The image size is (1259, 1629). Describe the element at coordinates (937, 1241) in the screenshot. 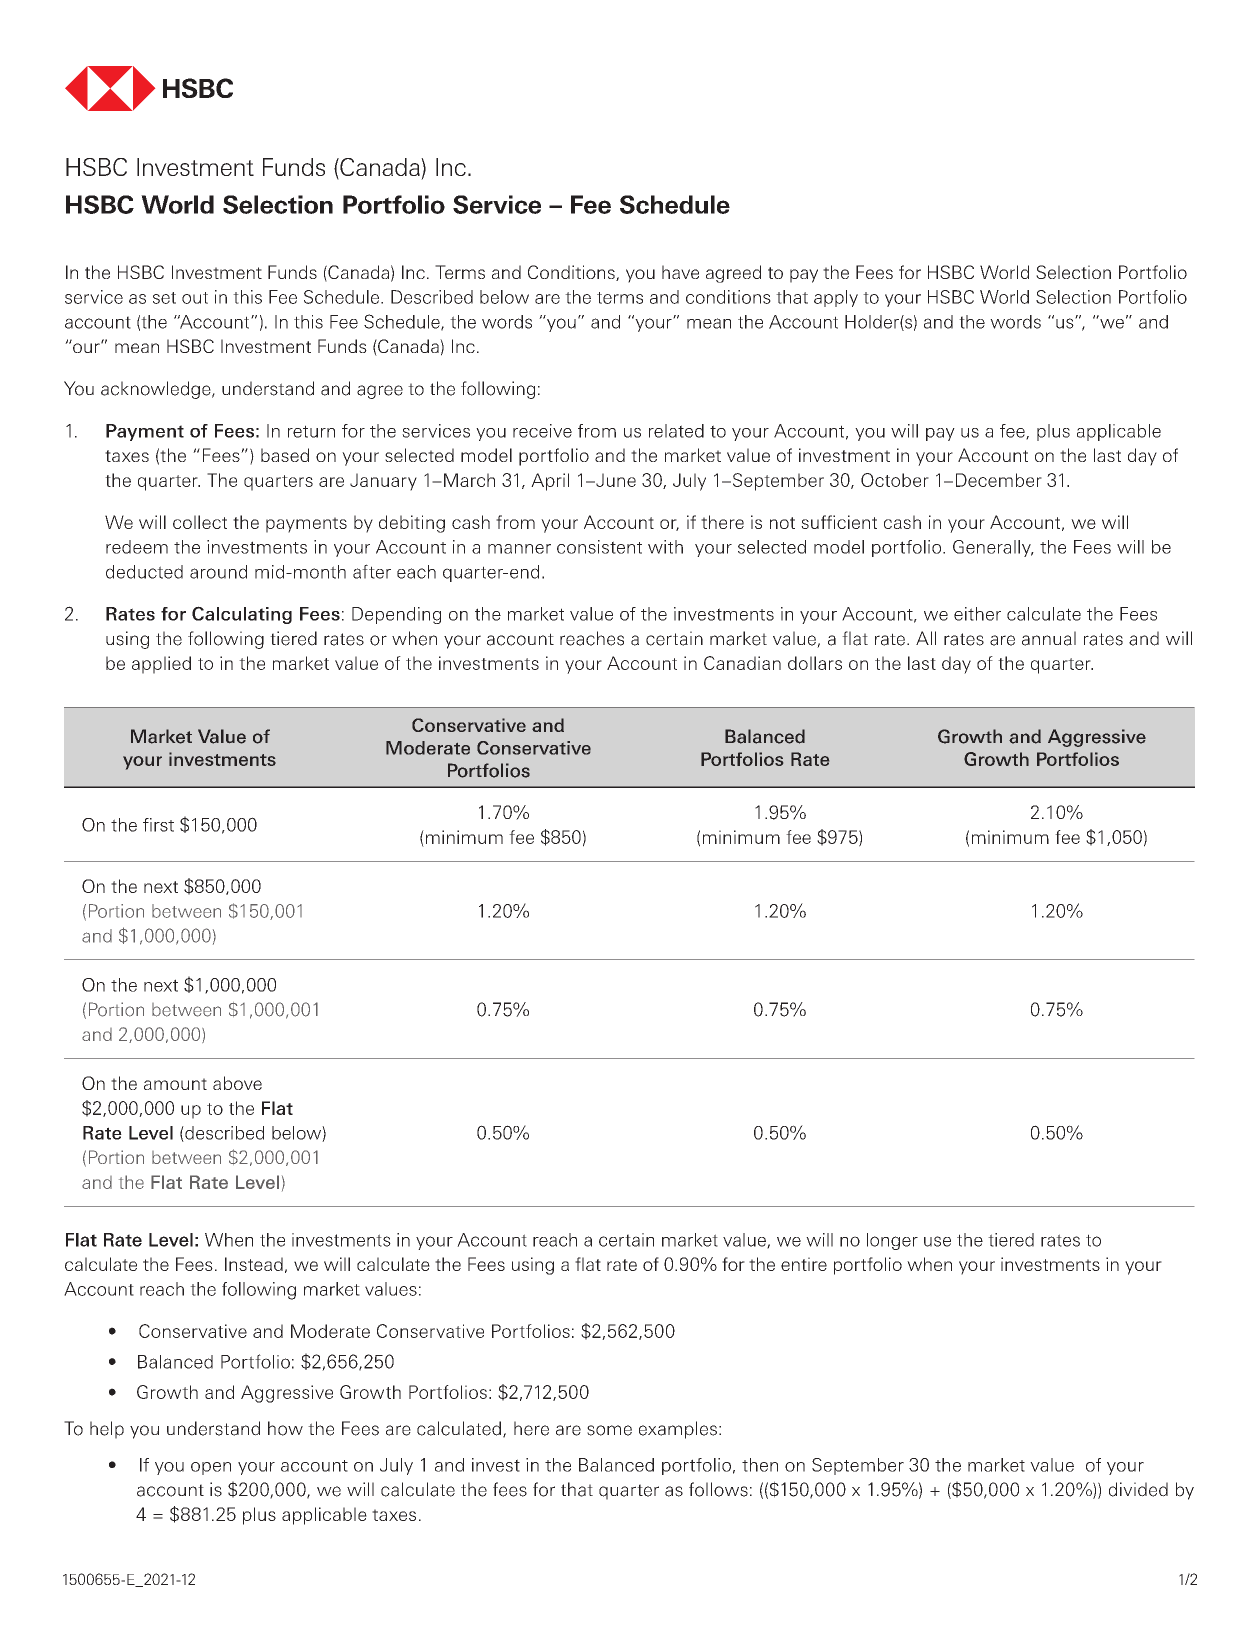

I see `use` at that location.
